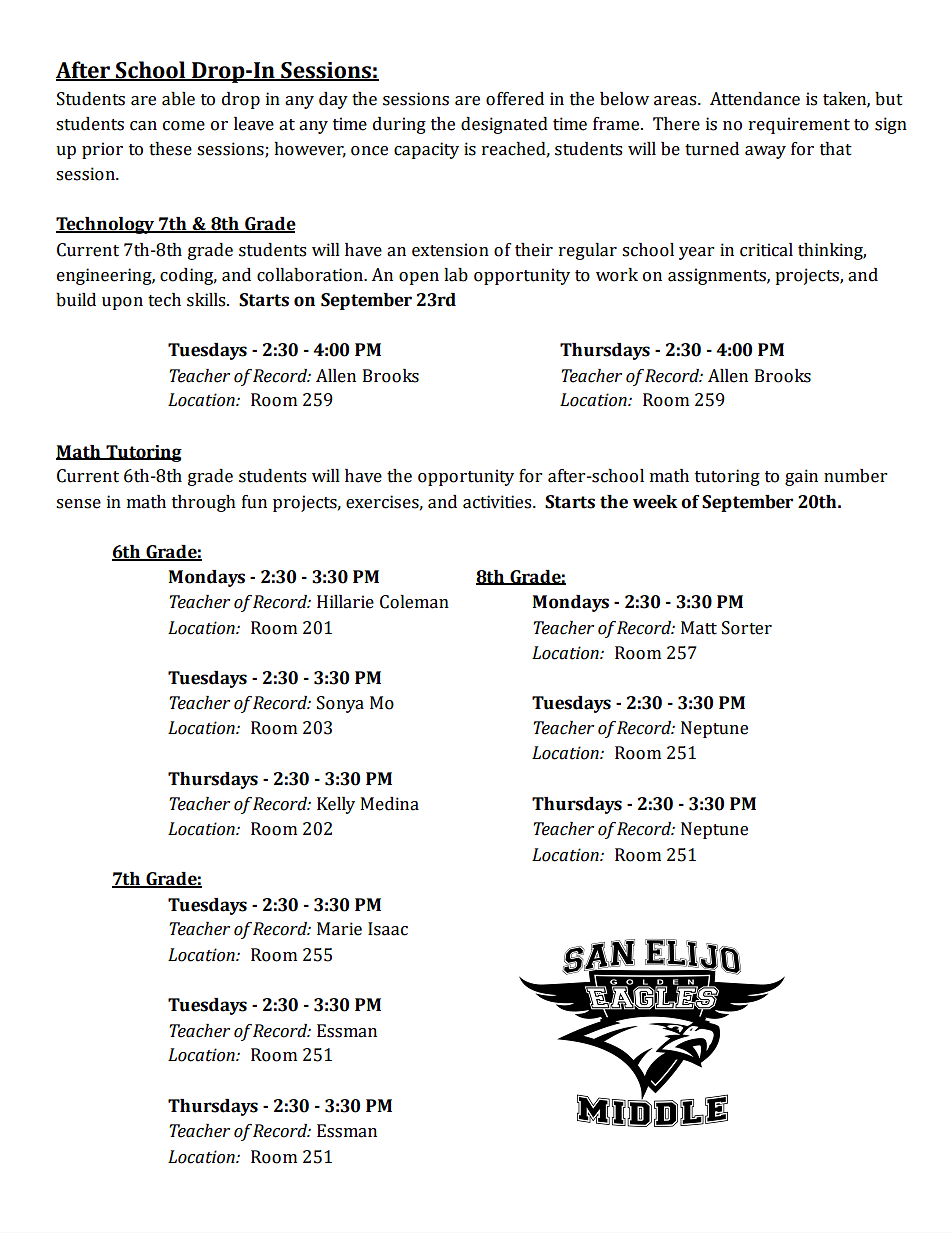  Describe the element at coordinates (122, 303) in the screenshot. I see `upon` at that location.
